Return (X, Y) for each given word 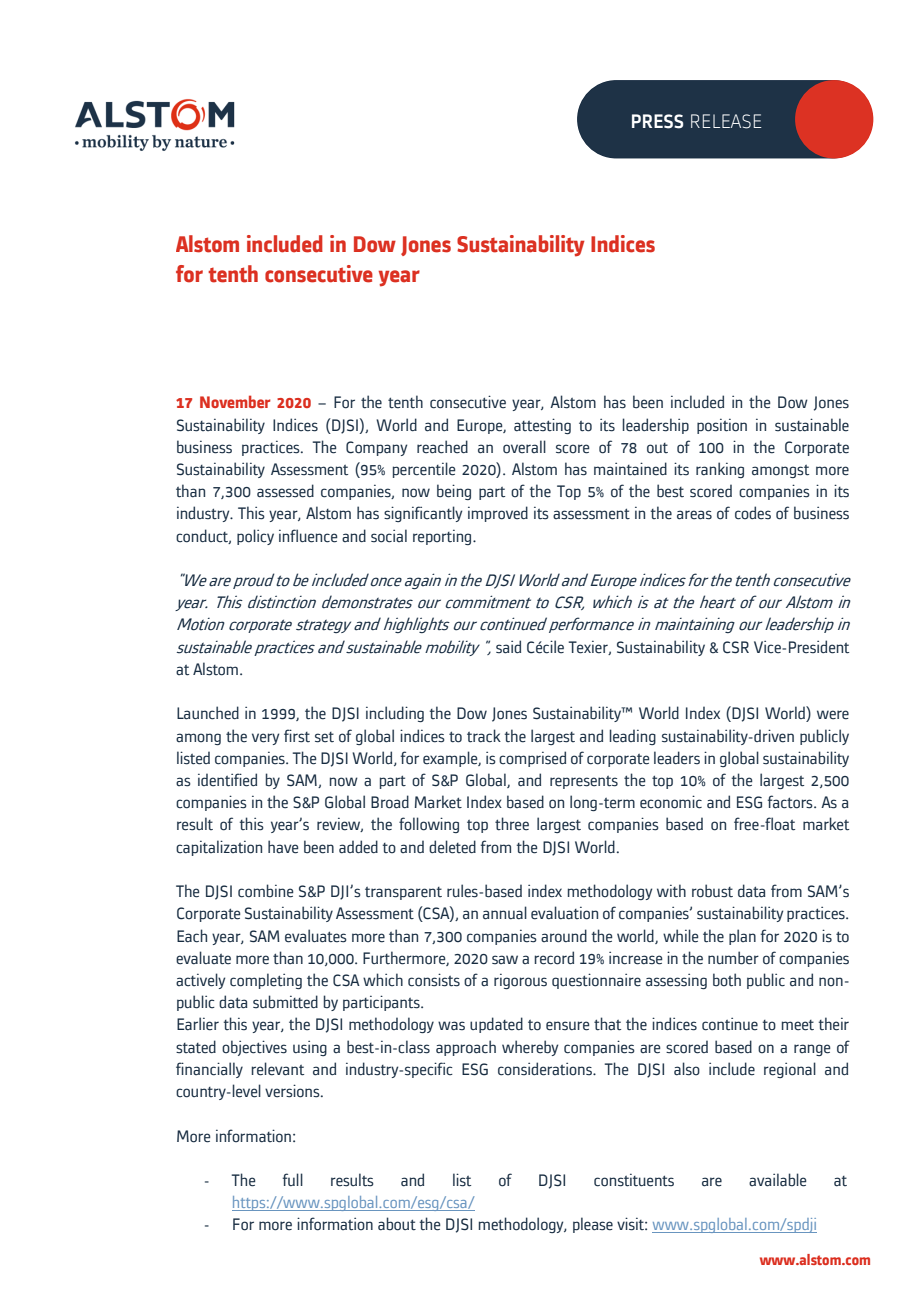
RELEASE (726, 121)
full (293, 1179)
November (235, 401)
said (508, 647)
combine (266, 891)
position (722, 426)
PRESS (657, 121)
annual (505, 913)
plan (742, 937)
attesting (542, 426)
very (265, 739)
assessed (285, 491)
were (833, 715)
